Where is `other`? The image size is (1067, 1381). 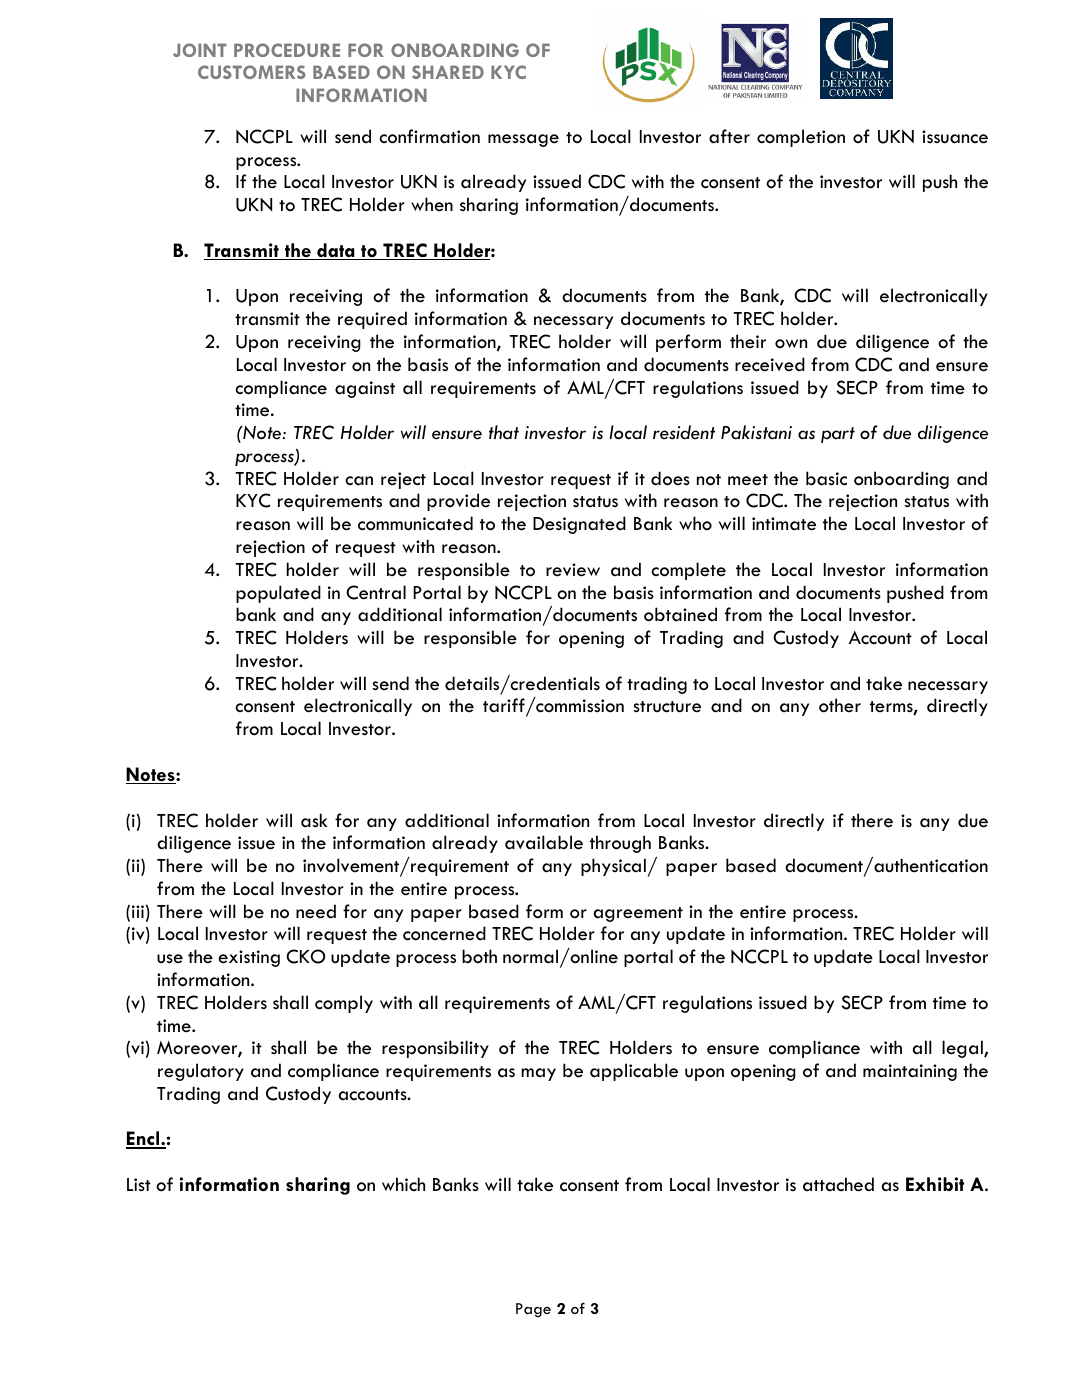 other is located at coordinates (840, 705).
